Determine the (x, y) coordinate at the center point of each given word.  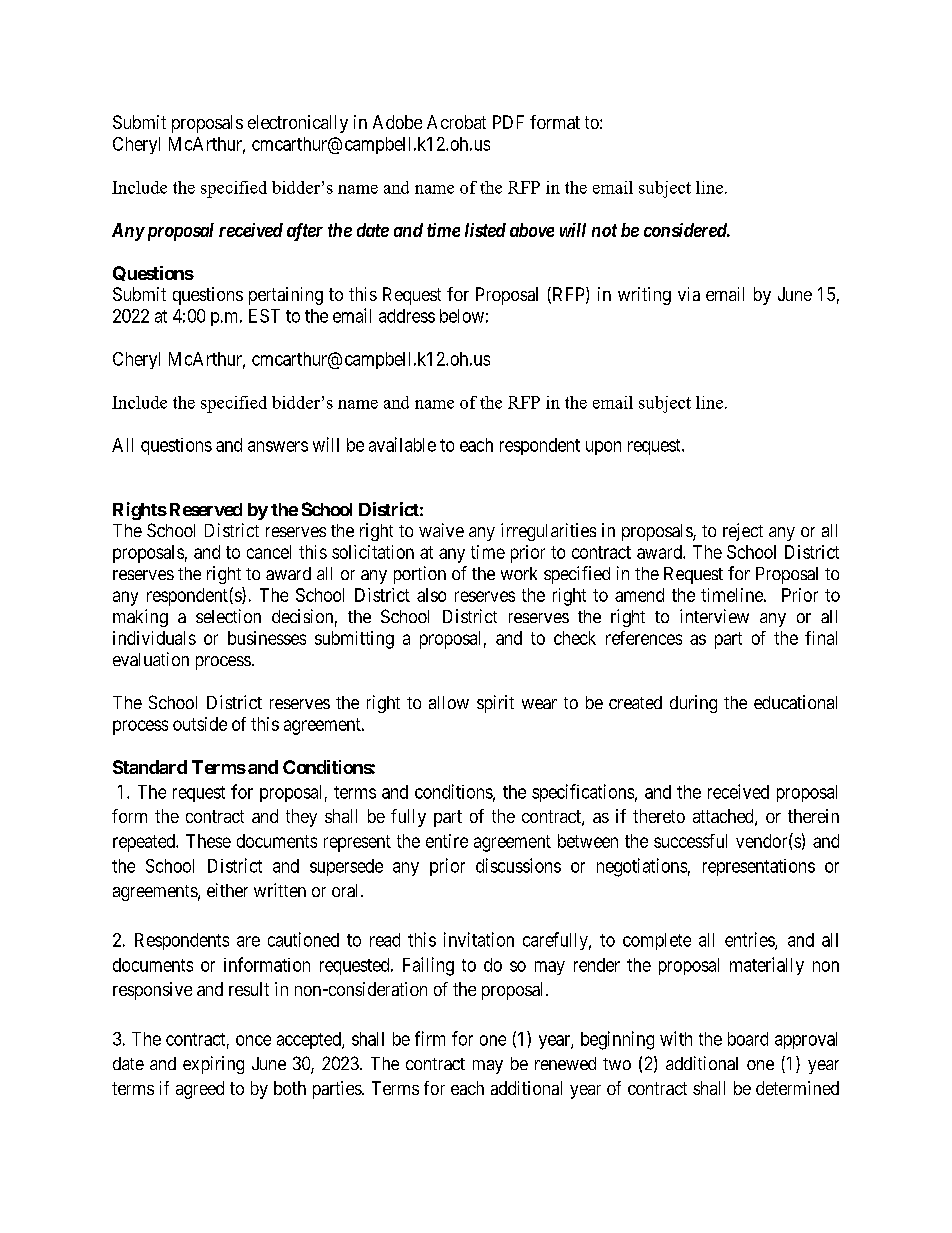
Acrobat (456, 122)
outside (200, 724)
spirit (495, 704)
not (604, 230)
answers (278, 446)
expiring (213, 1065)
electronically (298, 124)
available (402, 444)
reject (743, 532)
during (693, 704)
